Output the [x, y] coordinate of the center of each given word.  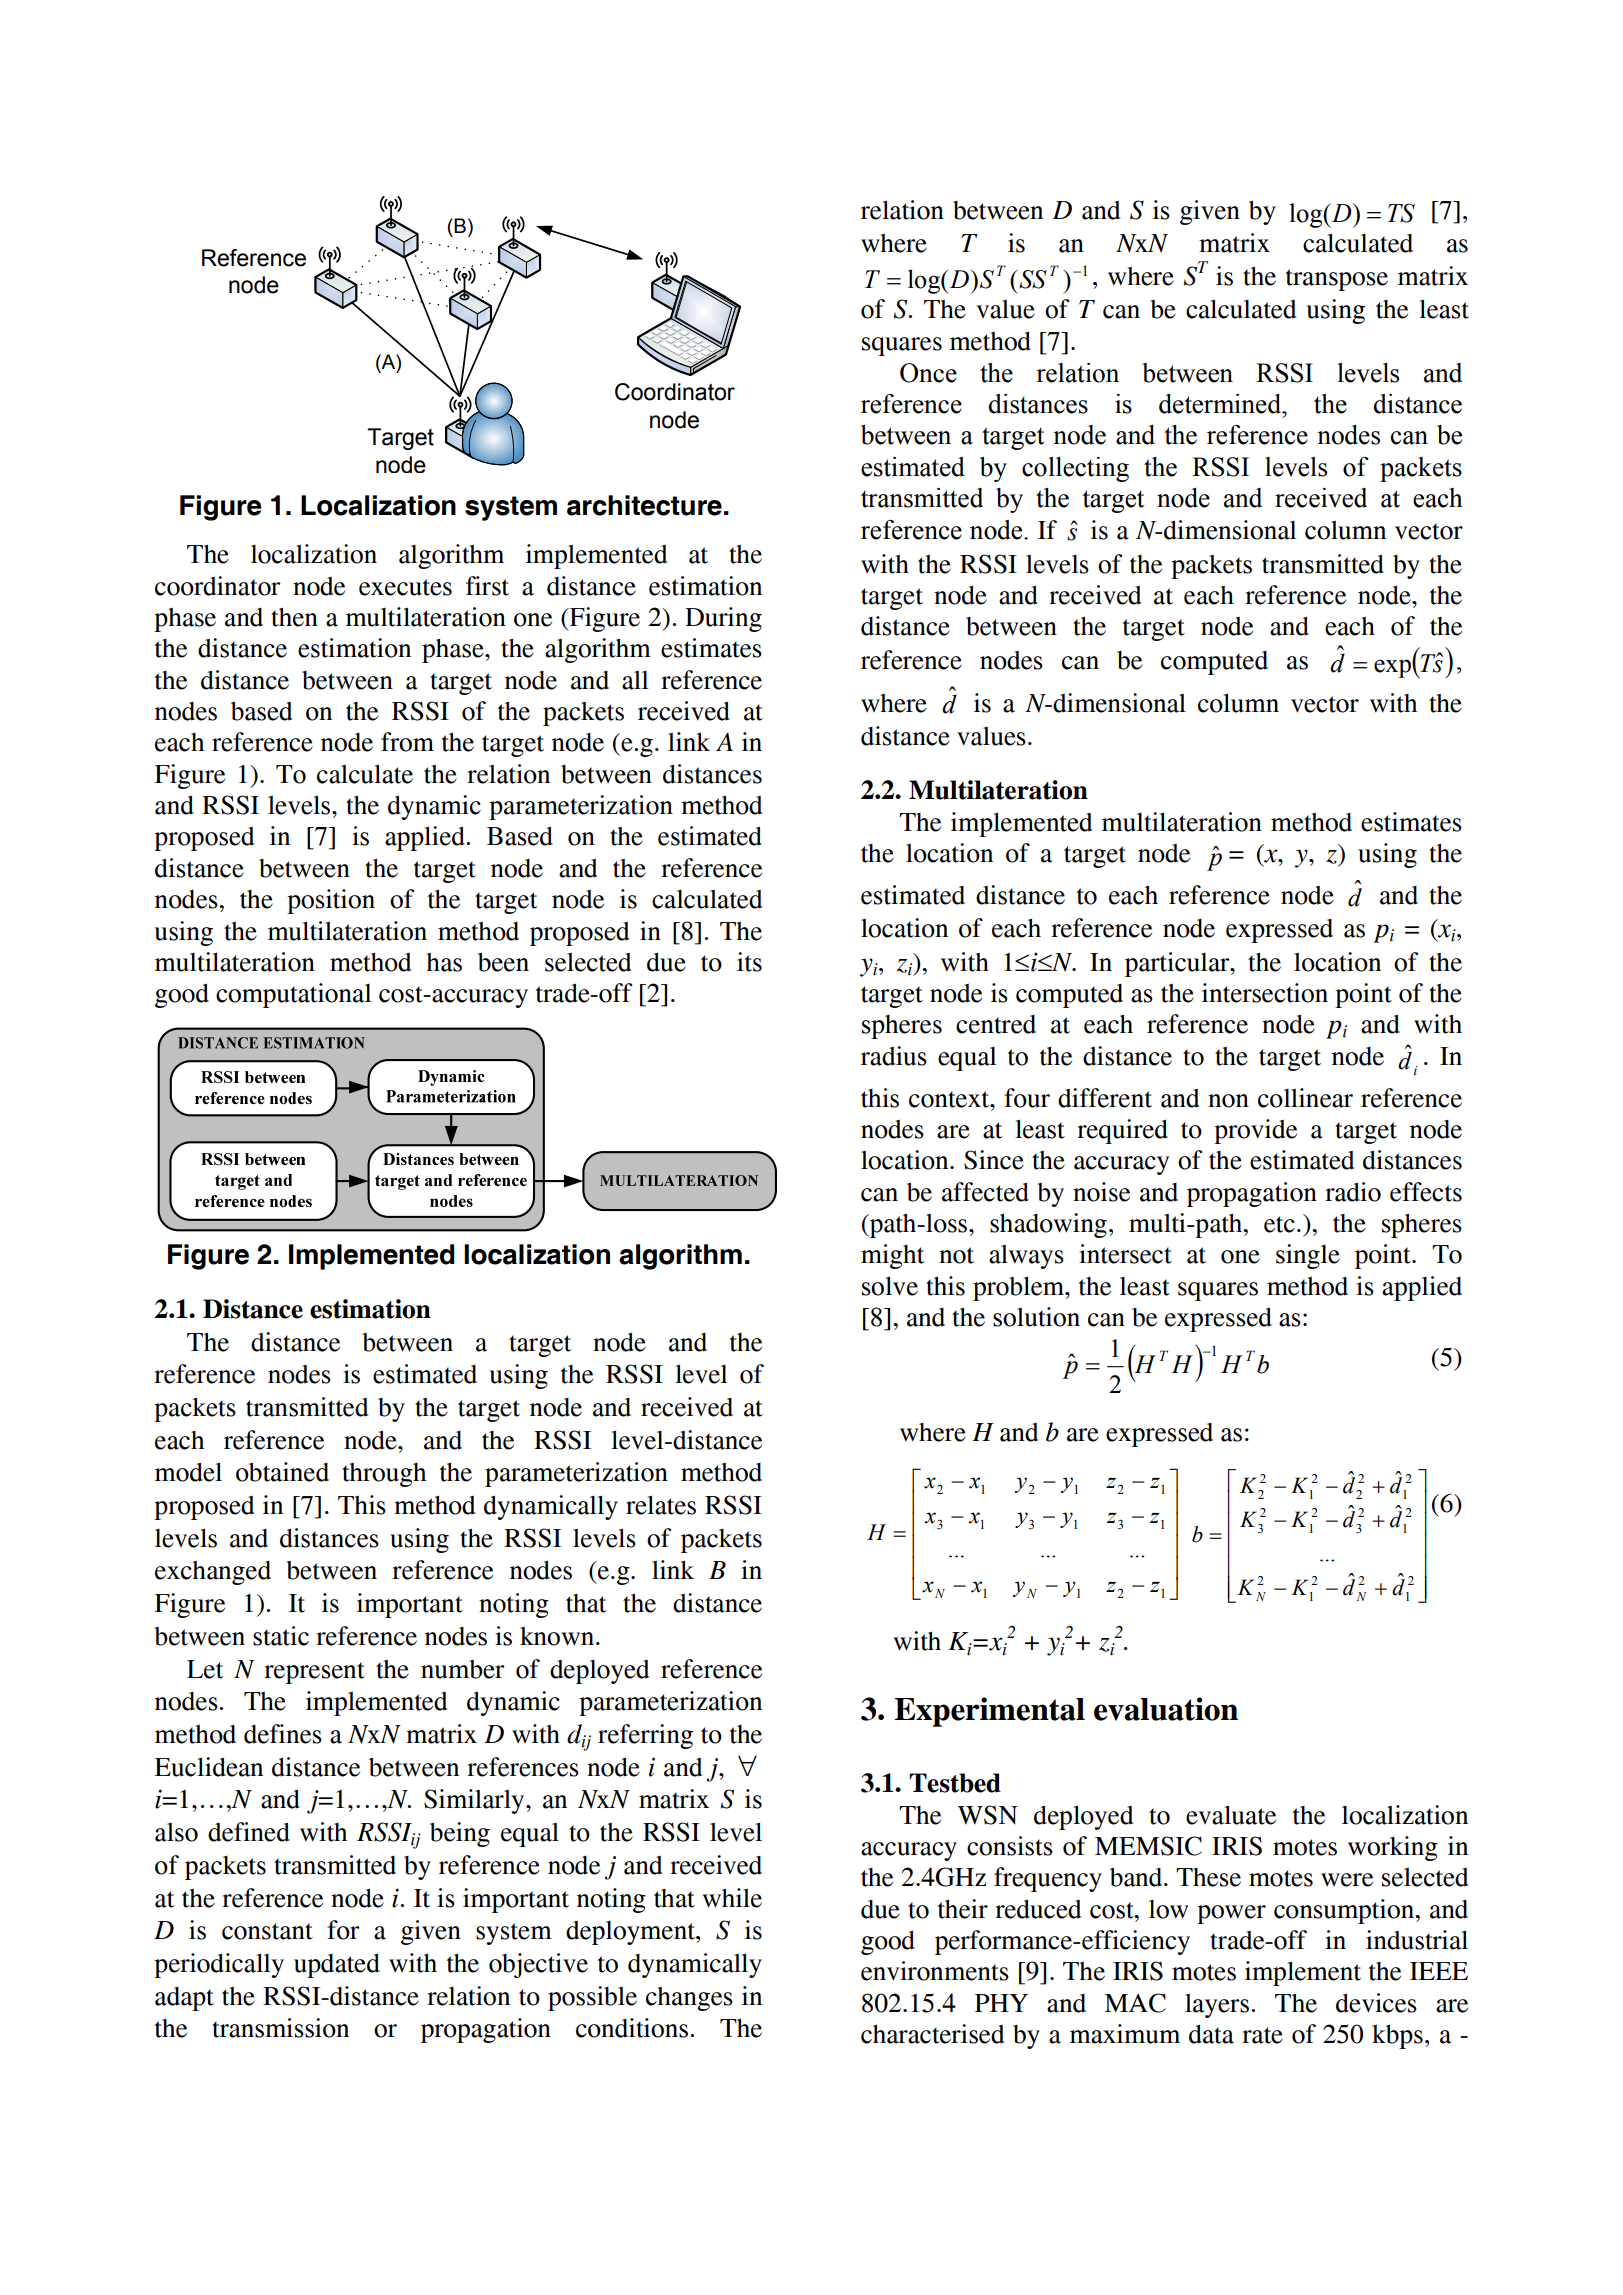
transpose [1337, 280]
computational [293, 995]
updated [337, 1966]
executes [405, 587]
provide [1255, 1131]
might [892, 1256]
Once [928, 373]
